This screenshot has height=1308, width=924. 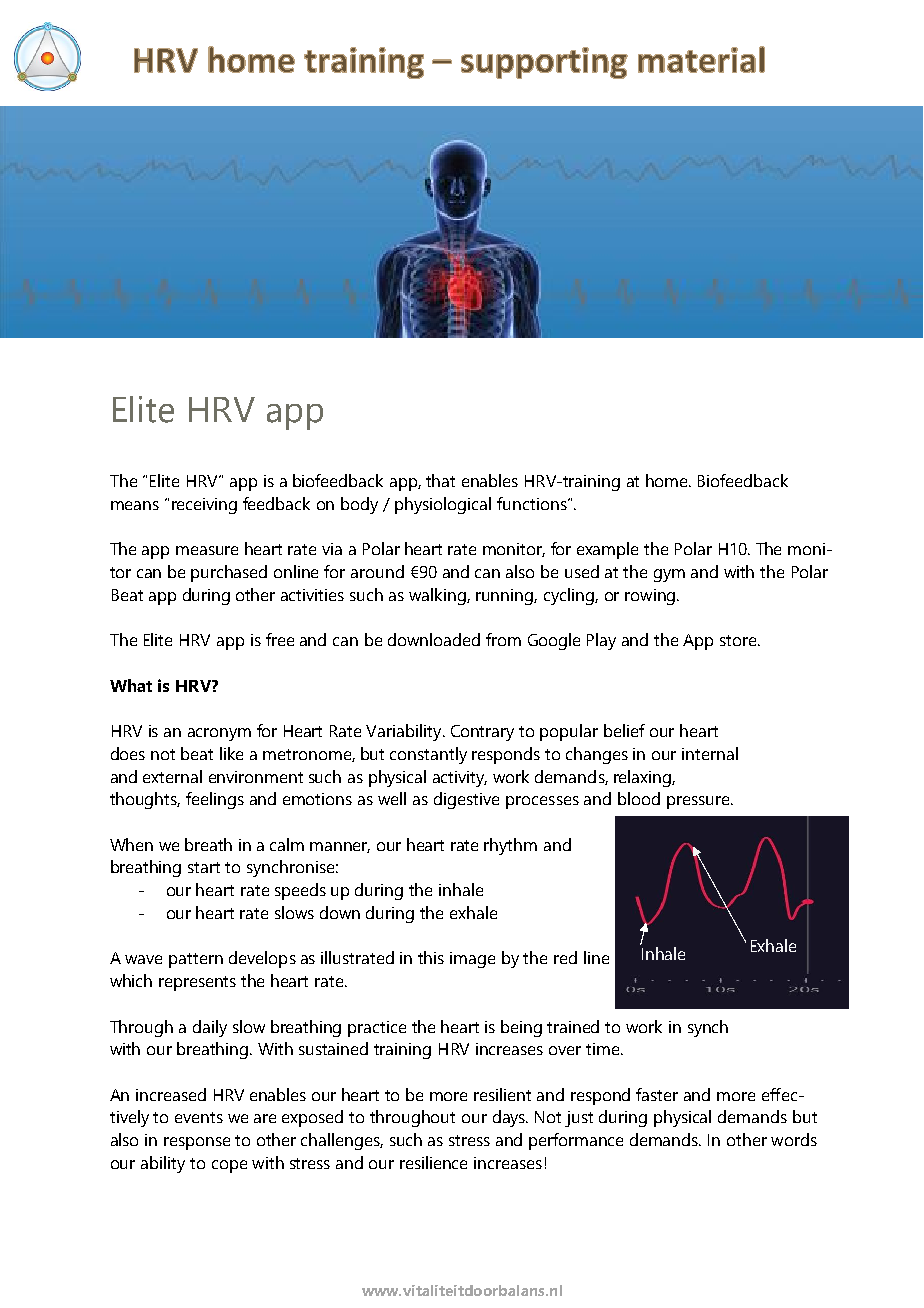 I want to click on home, so click(x=668, y=480).
